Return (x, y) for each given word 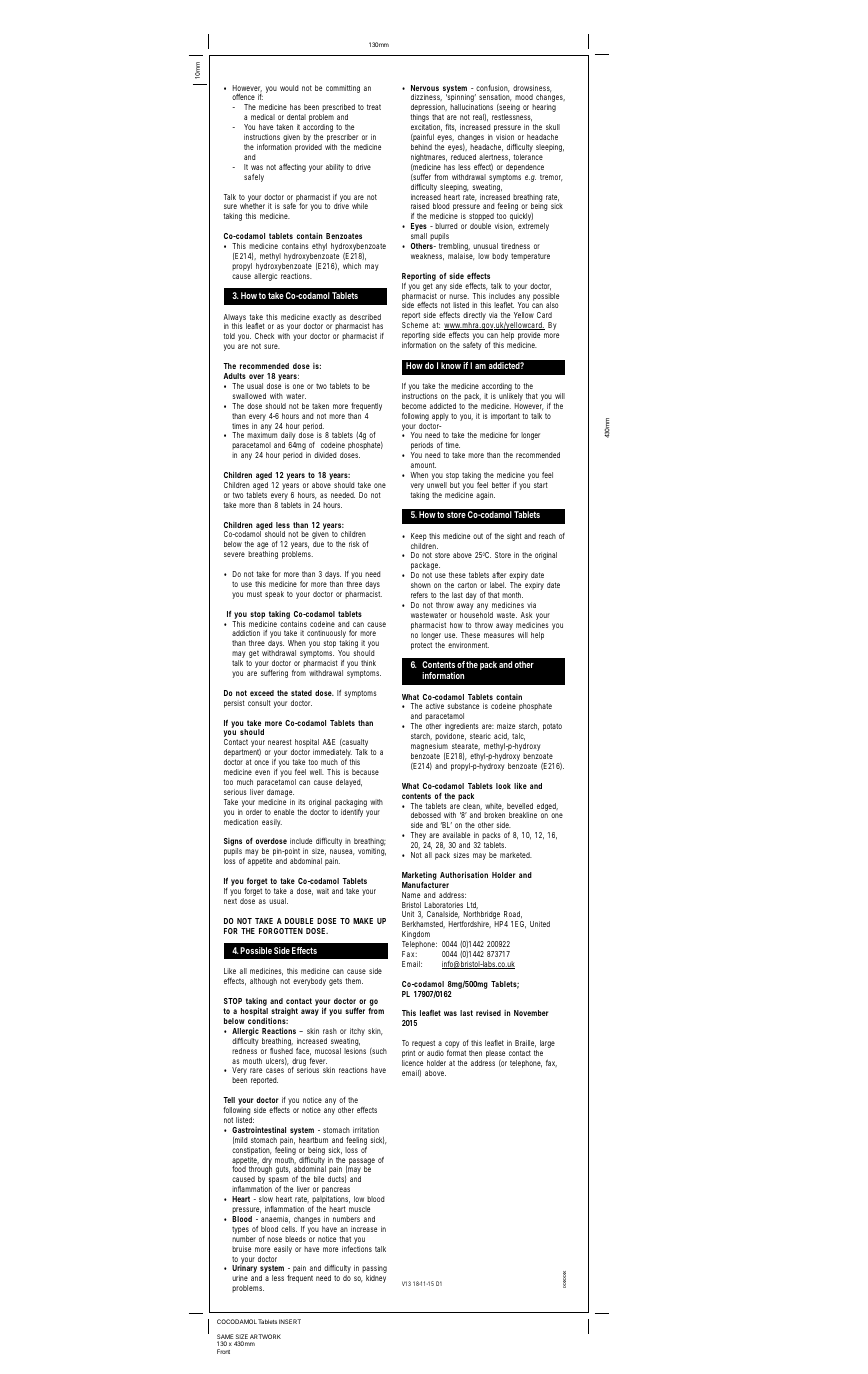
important (505, 417)
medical (263, 117)
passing (374, 1270)
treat (374, 107)
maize (506, 726)
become (414, 406)
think (368, 663)
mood (524, 97)
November (531, 1013)
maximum (262, 435)
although (263, 982)
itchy (357, 1033)
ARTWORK (265, 1336)
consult (259, 703)
